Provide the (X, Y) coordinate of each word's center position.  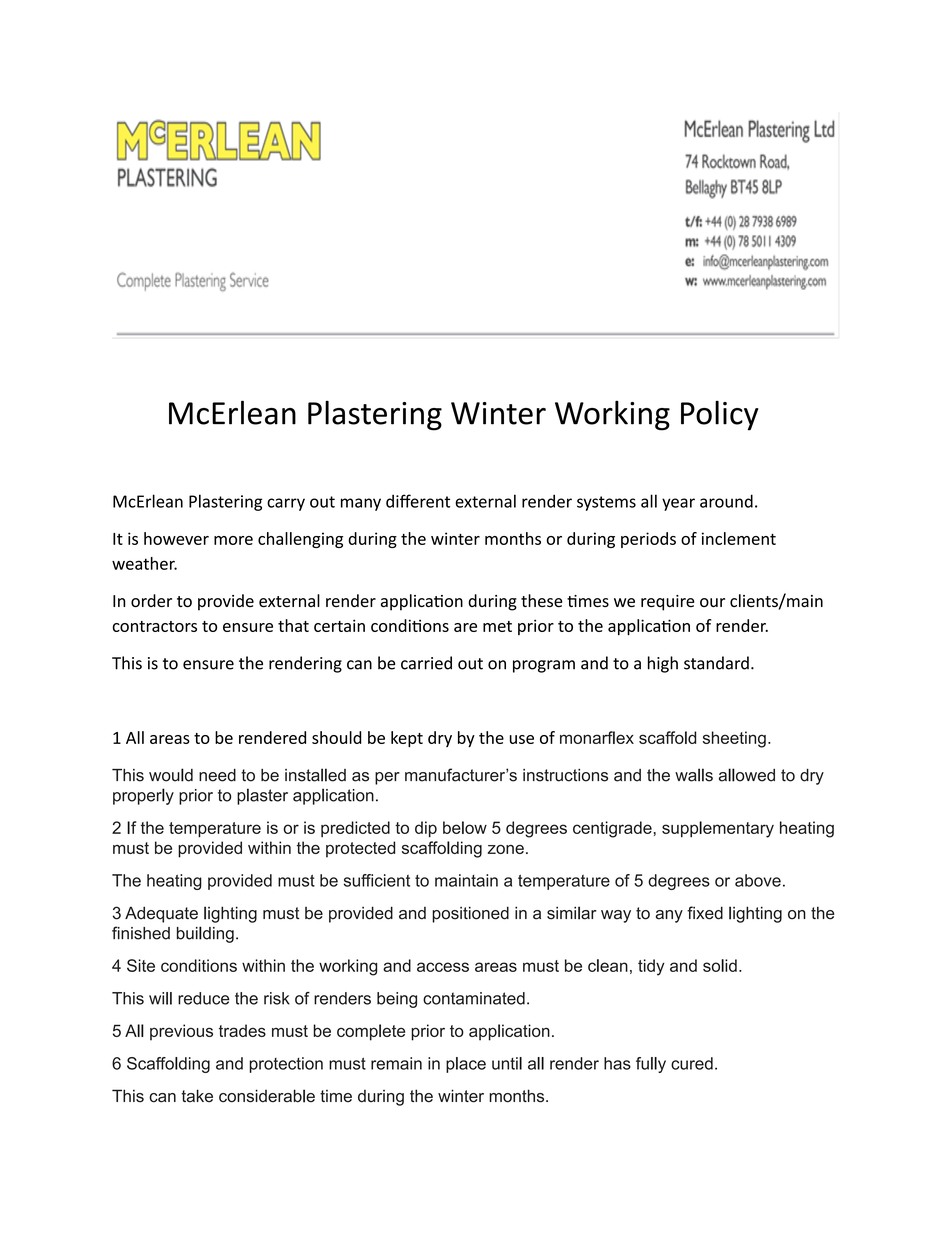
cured (692, 1063)
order (151, 600)
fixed (705, 913)
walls (694, 775)
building (205, 934)
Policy (720, 415)
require (668, 603)
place (466, 1065)
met (497, 626)
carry (286, 504)
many (361, 504)
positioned (470, 914)
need (217, 775)
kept (407, 739)
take (197, 1096)
